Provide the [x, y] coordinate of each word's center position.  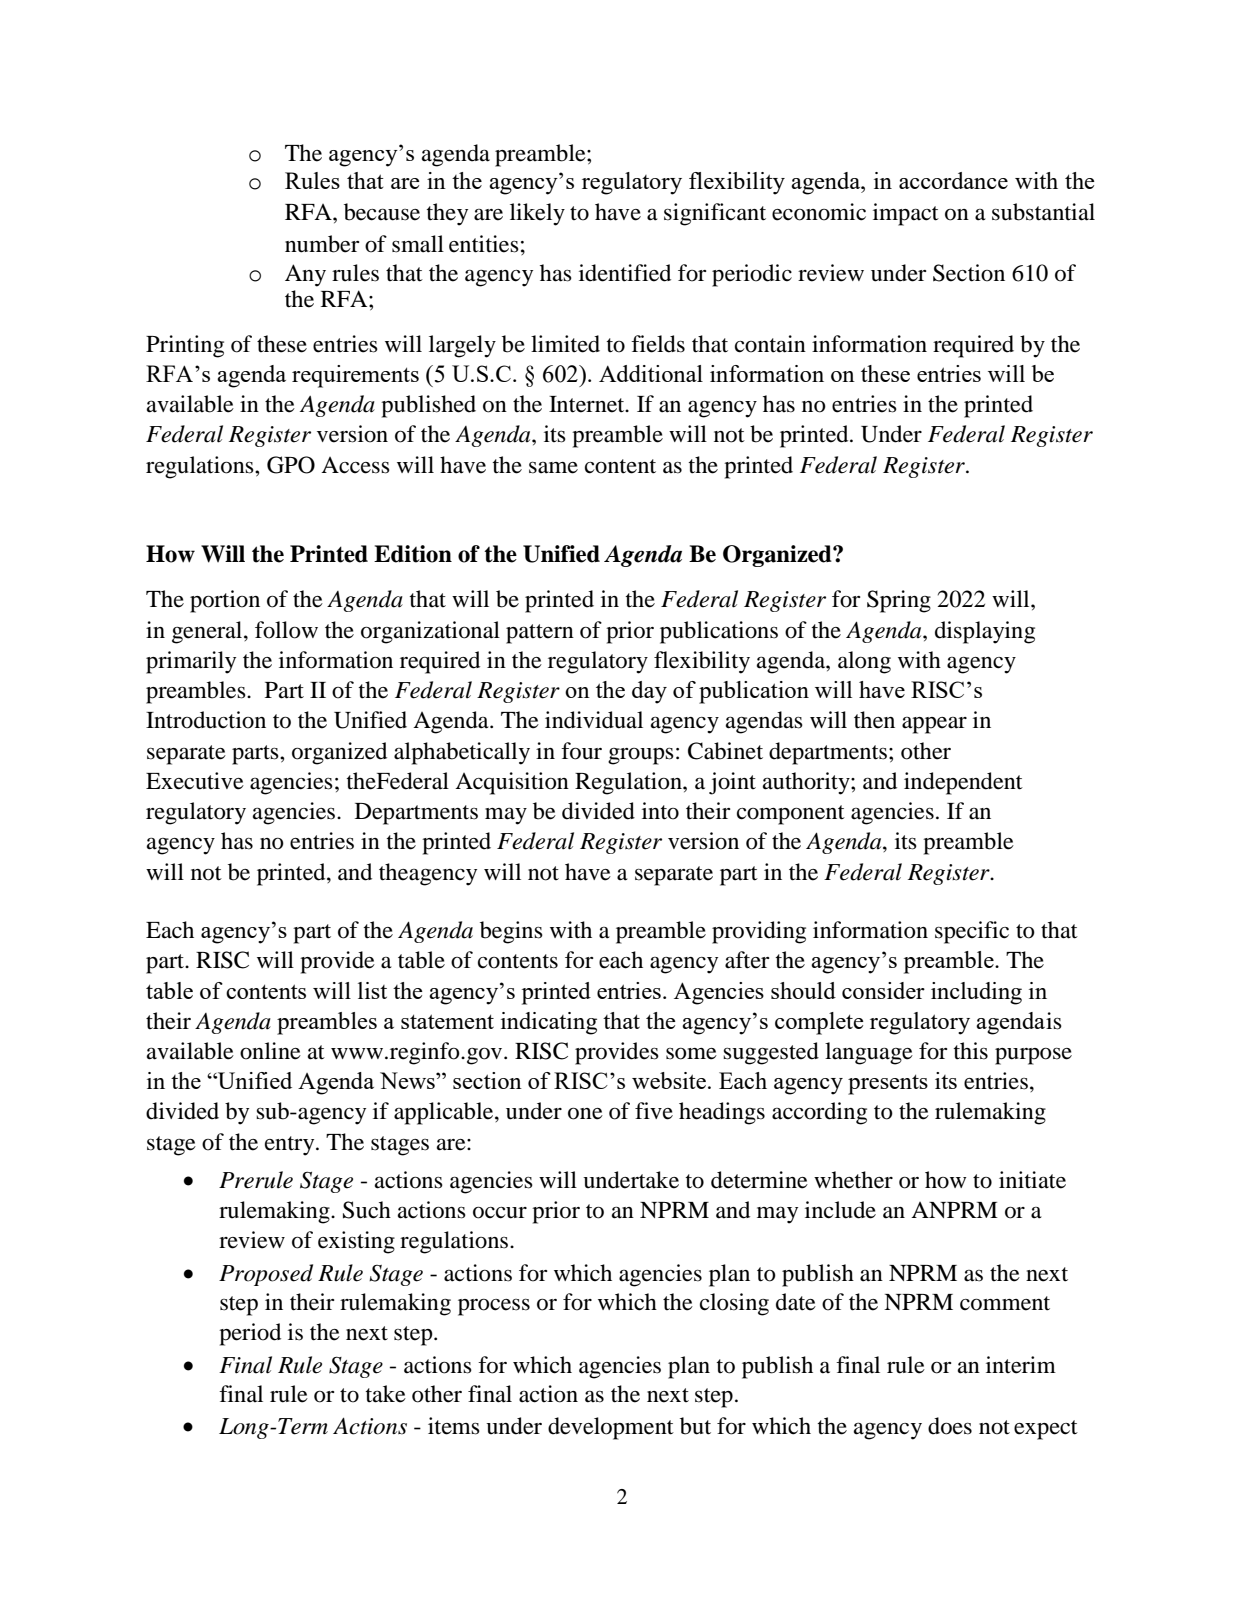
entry [291, 1146]
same [553, 468]
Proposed [266, 1275]
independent [963, 783]
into [660, 811]
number [322, 244]
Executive [195, 781]
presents [888, 1084]
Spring [899, 601]
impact [906, 214]
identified [625, 273]
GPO [291, 465]
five [654, 1111]
